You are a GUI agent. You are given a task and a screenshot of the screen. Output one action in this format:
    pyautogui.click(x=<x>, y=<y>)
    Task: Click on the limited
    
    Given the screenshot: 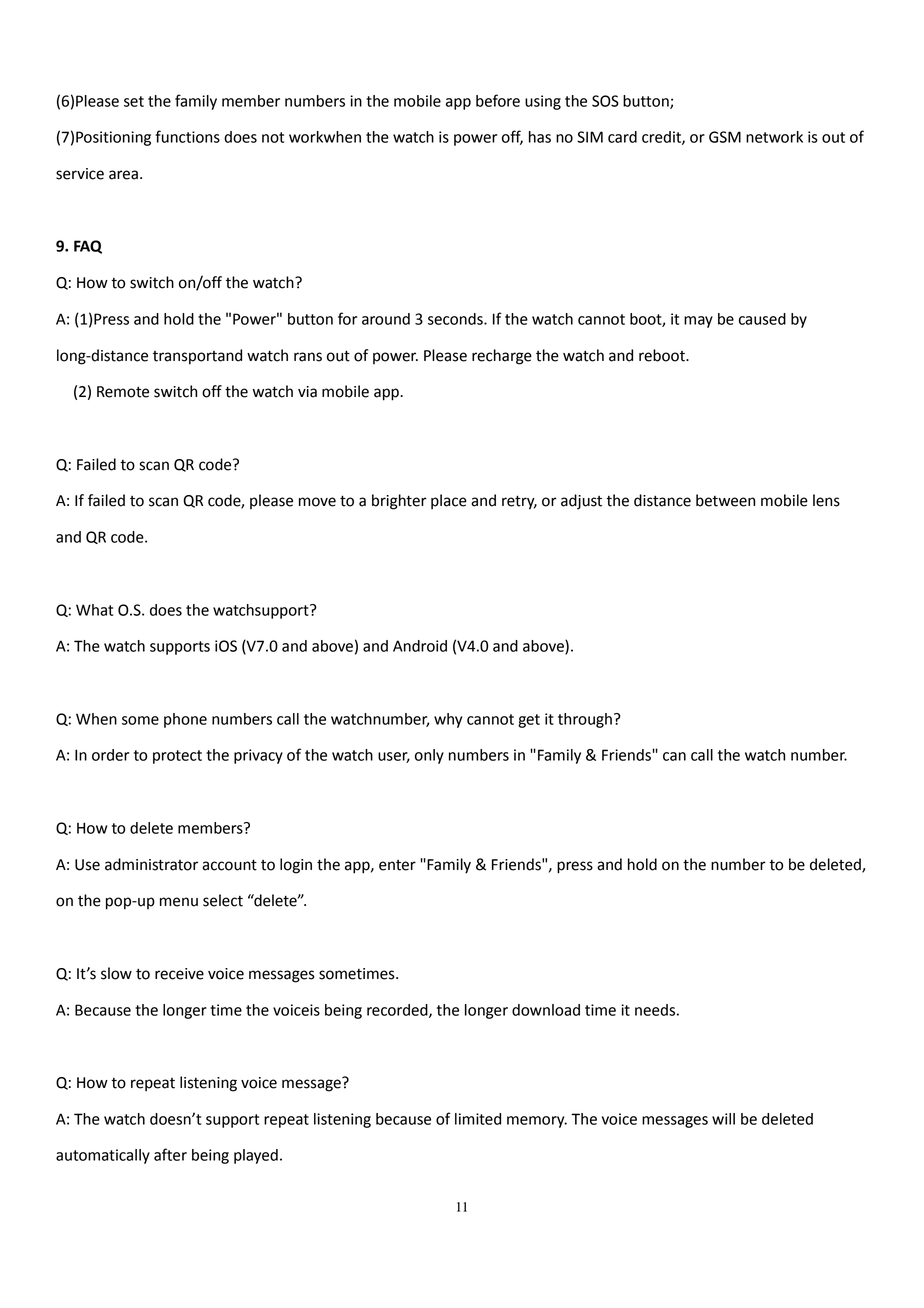 What is the action you would take?
    pyautogui.click(x=478, y=1119)
